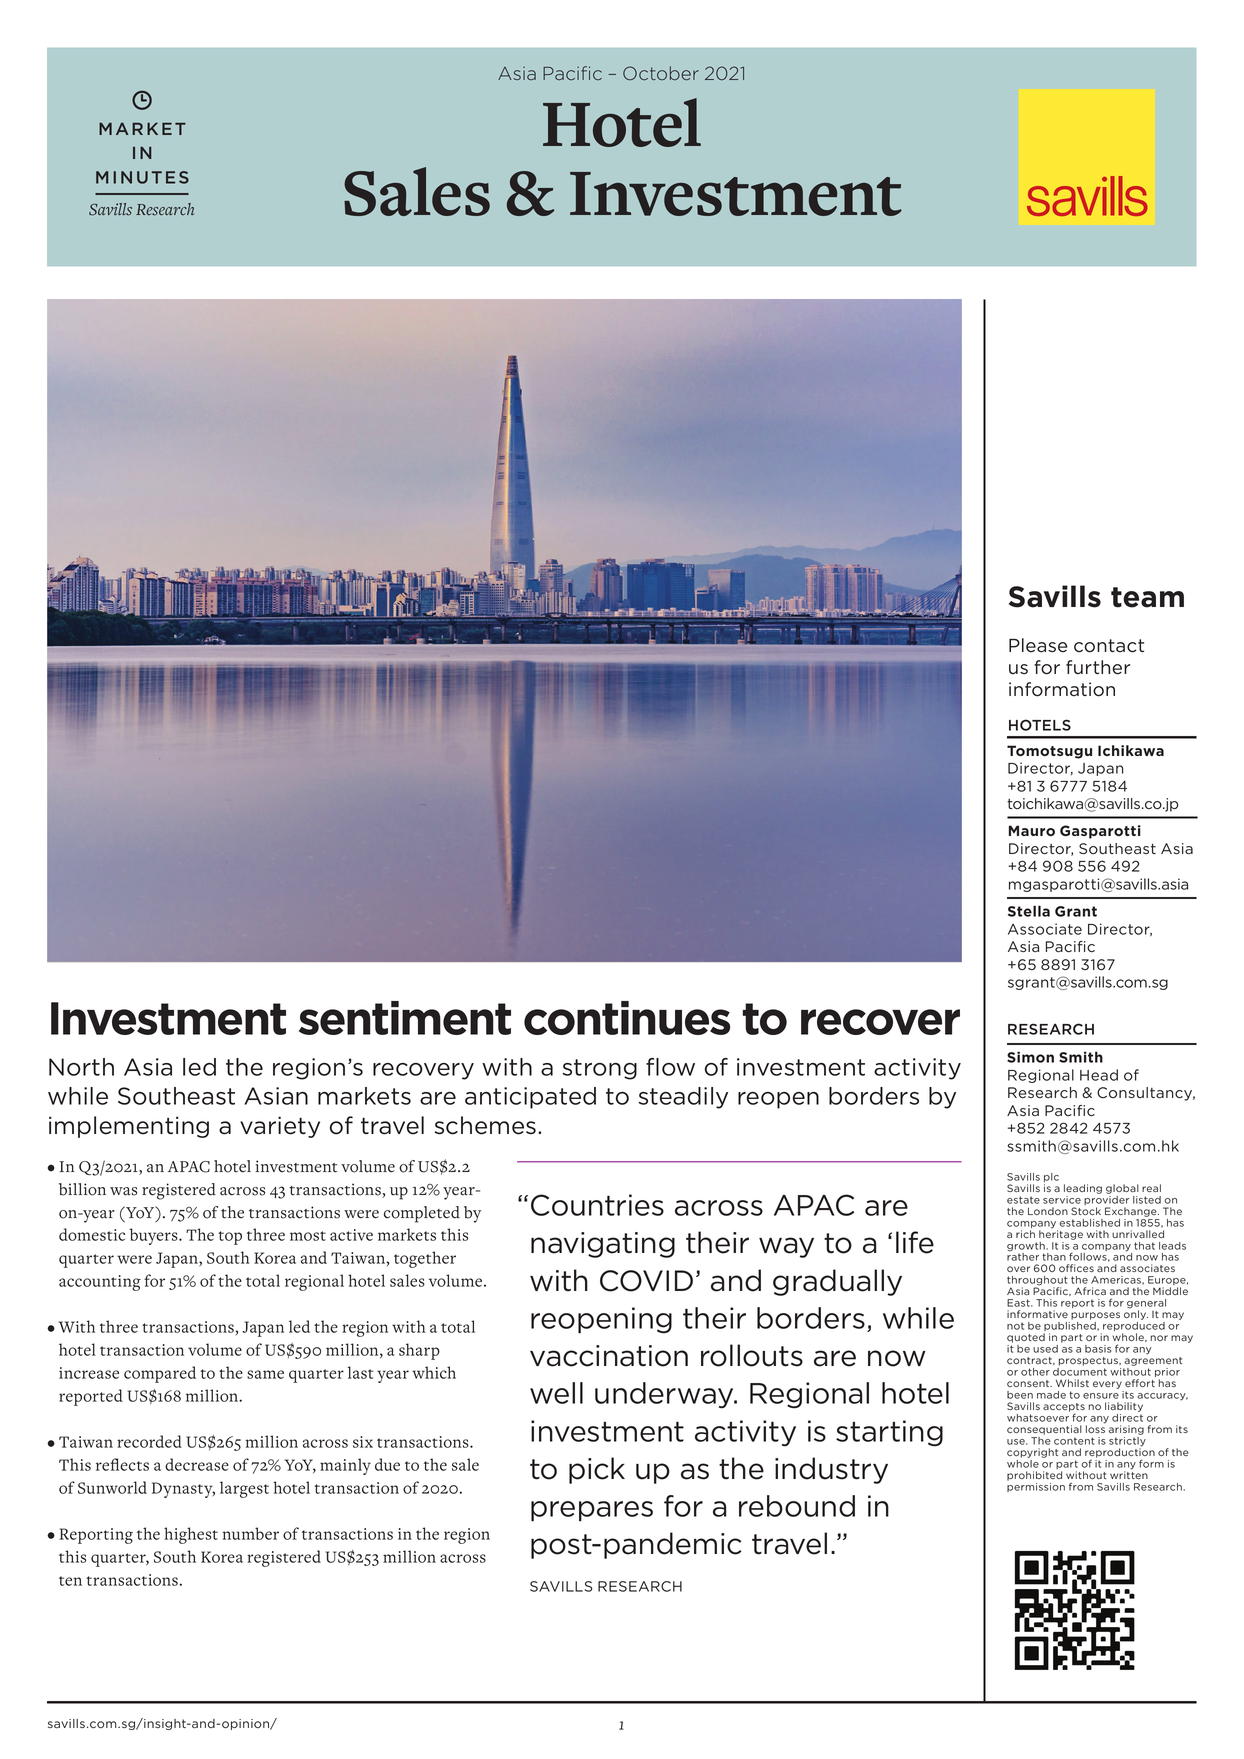 The height and width of the screenshot is (1759, 1244). What do you see at coordinates (597, 1470) in the screenshot?
I see `pick` at bounding box center [597, 1470].
